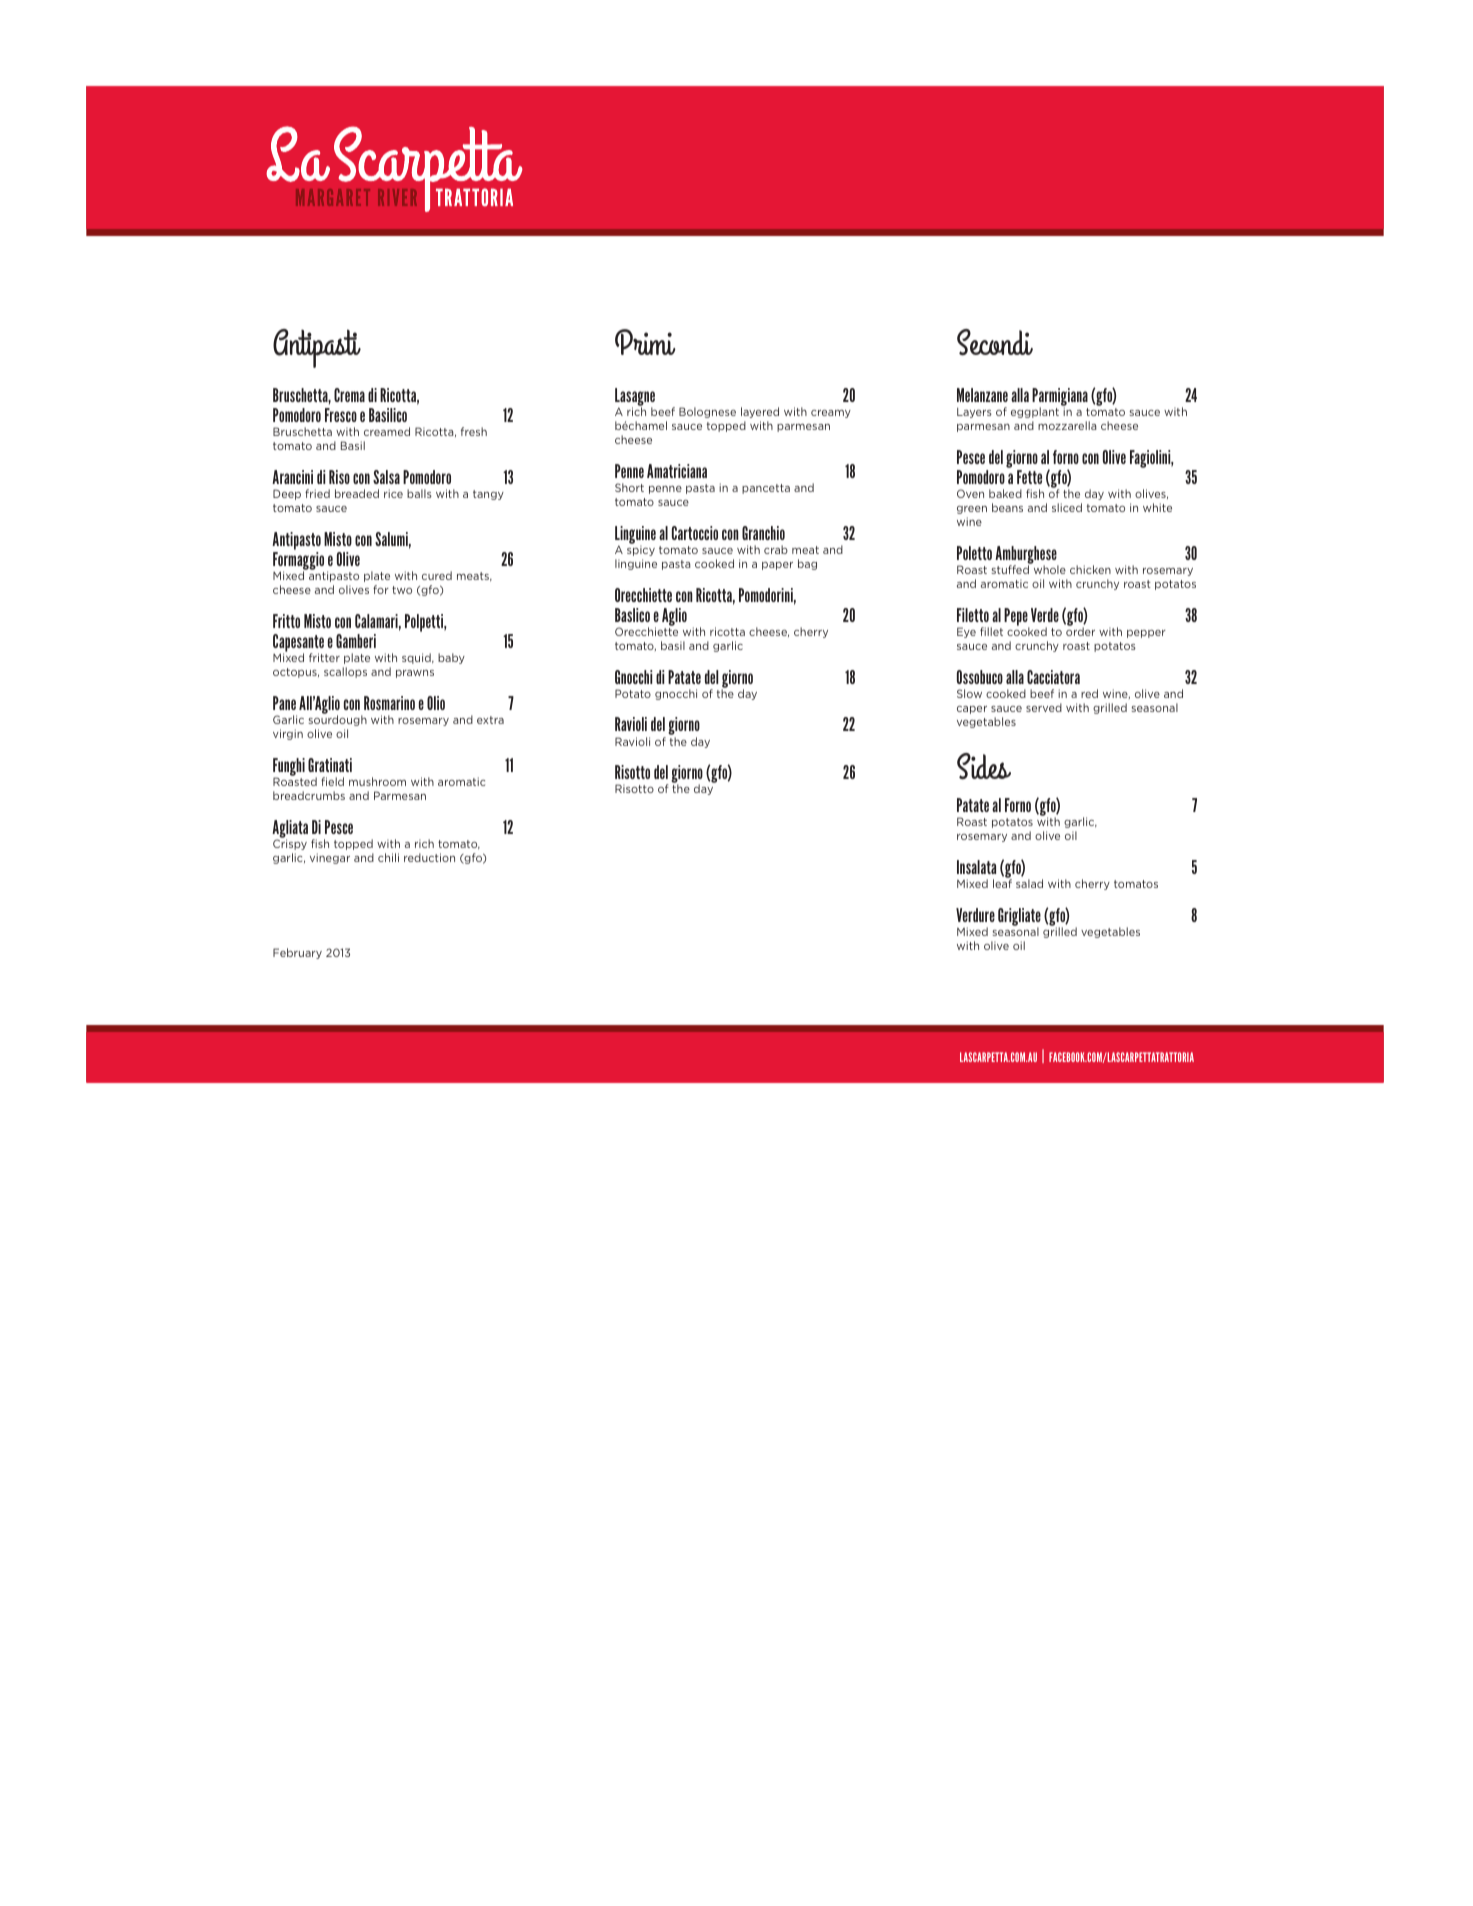  What do you see at coordinates (332, 781) in the screenshot?
I see `field` at bounding box center [332, 781].
